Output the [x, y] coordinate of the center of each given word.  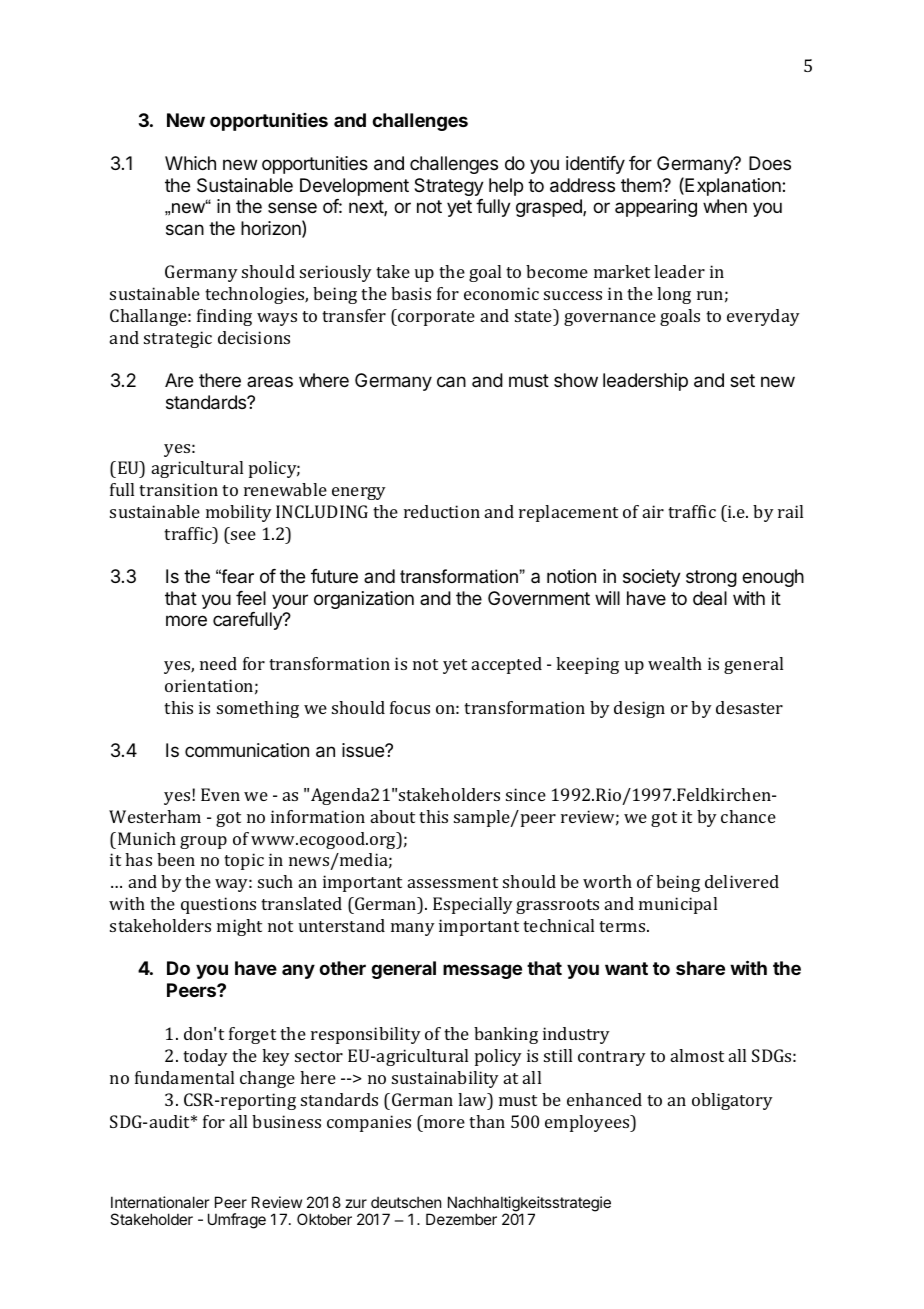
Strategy [449, 187]
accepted [507, 665]
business [286, 1121]
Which [190, 163]
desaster [749, 707]
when [725, 206]
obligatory [732, 1101]
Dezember [461, 1219]
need [218, 663]
